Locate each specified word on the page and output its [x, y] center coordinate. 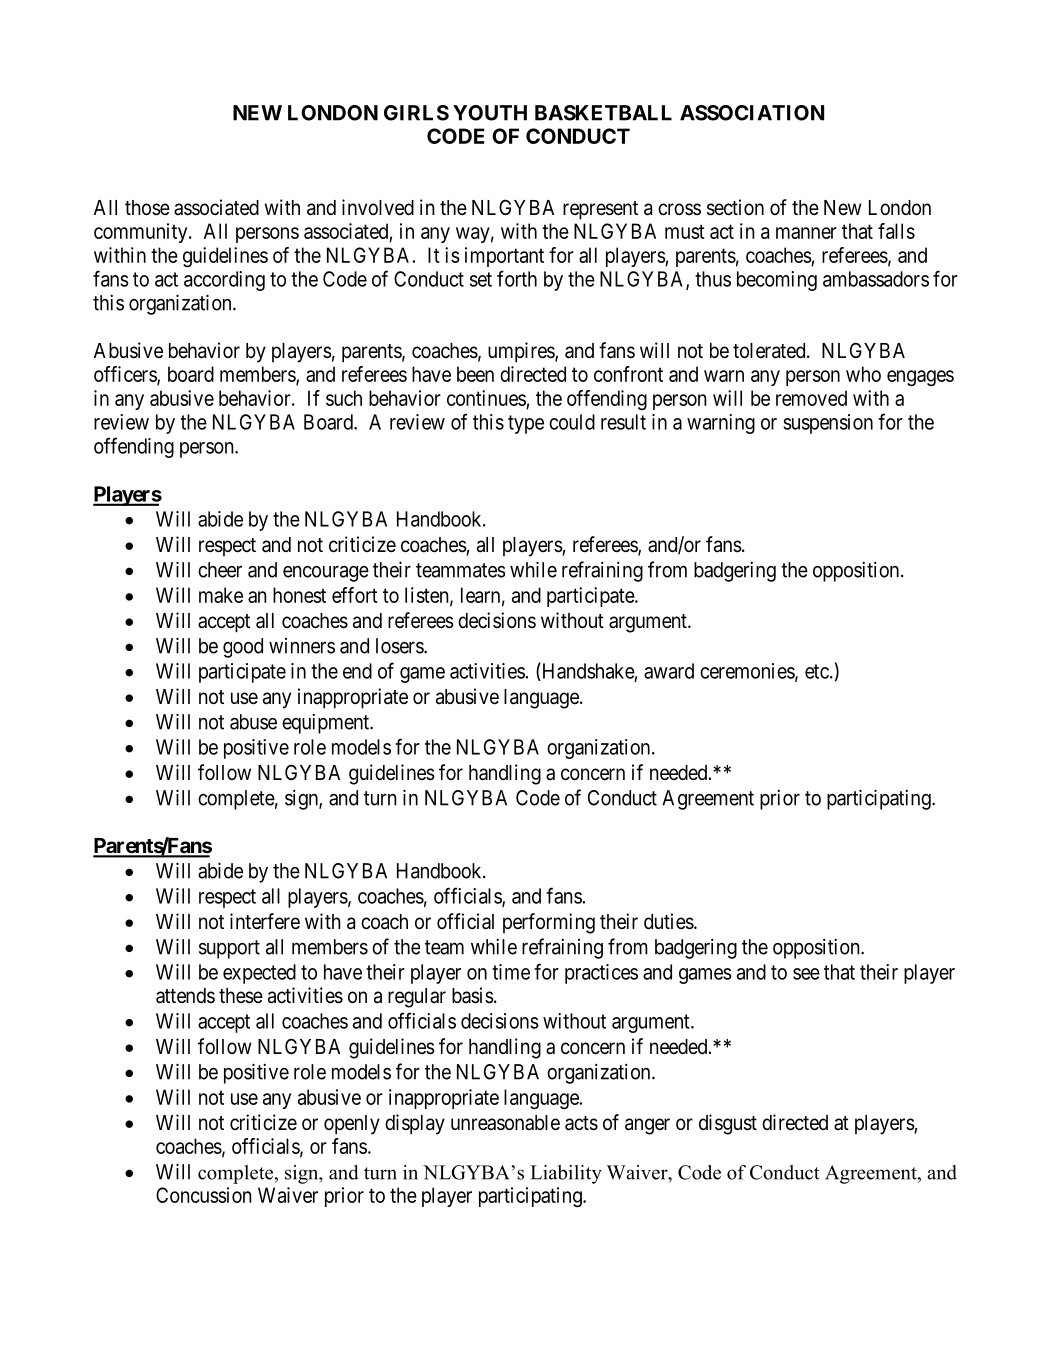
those [147, 208]
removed [811, 398]
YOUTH [490, 113]
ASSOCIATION [752, 113]
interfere [265, 921]
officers [126, 375]
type [526, 424]
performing [549, 923]
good [243, 648]
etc [817, 671]
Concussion [204, 1195]
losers [400, 646]
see [806, 974]
